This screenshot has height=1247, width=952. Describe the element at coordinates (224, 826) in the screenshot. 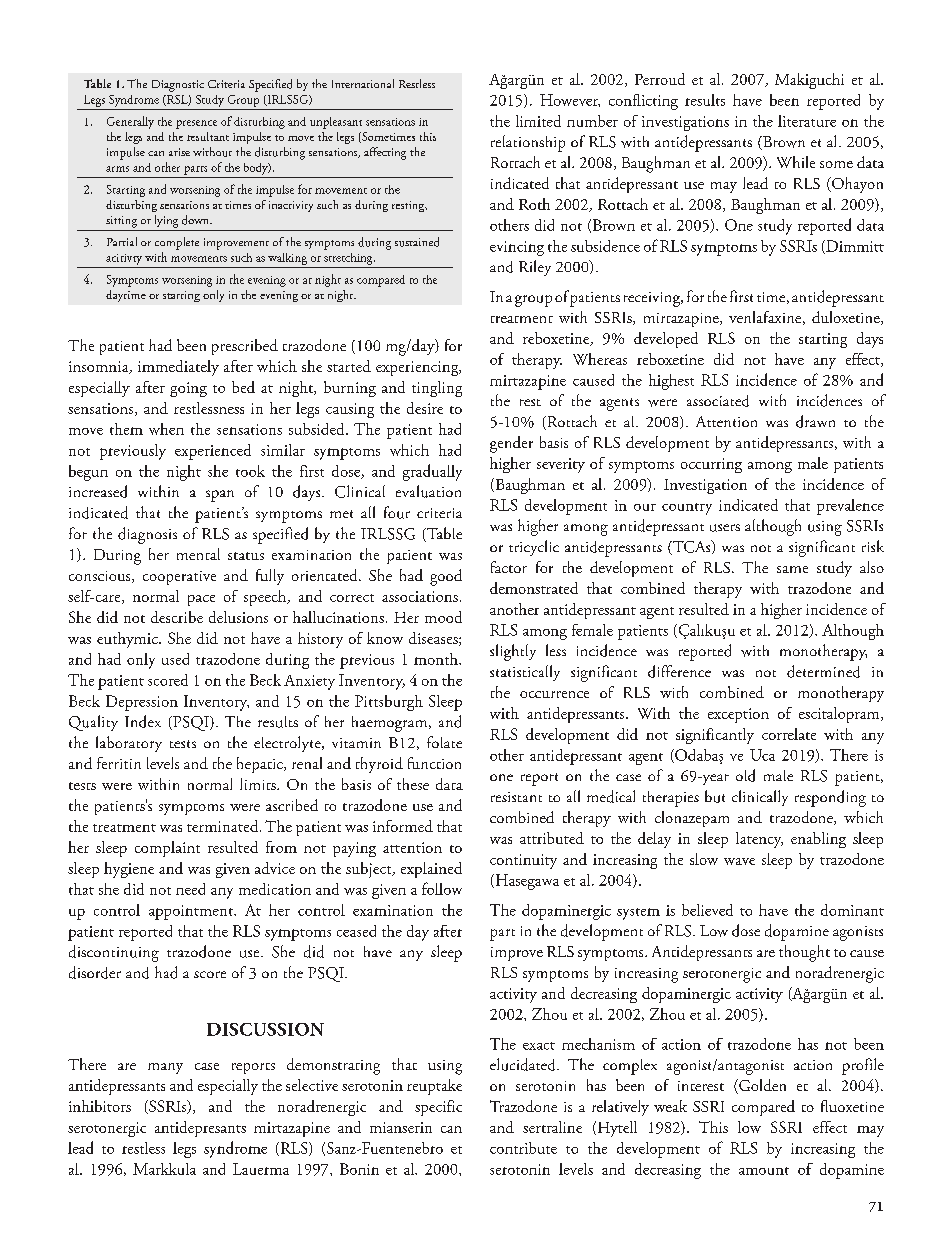

I see `terminated` at that location.
